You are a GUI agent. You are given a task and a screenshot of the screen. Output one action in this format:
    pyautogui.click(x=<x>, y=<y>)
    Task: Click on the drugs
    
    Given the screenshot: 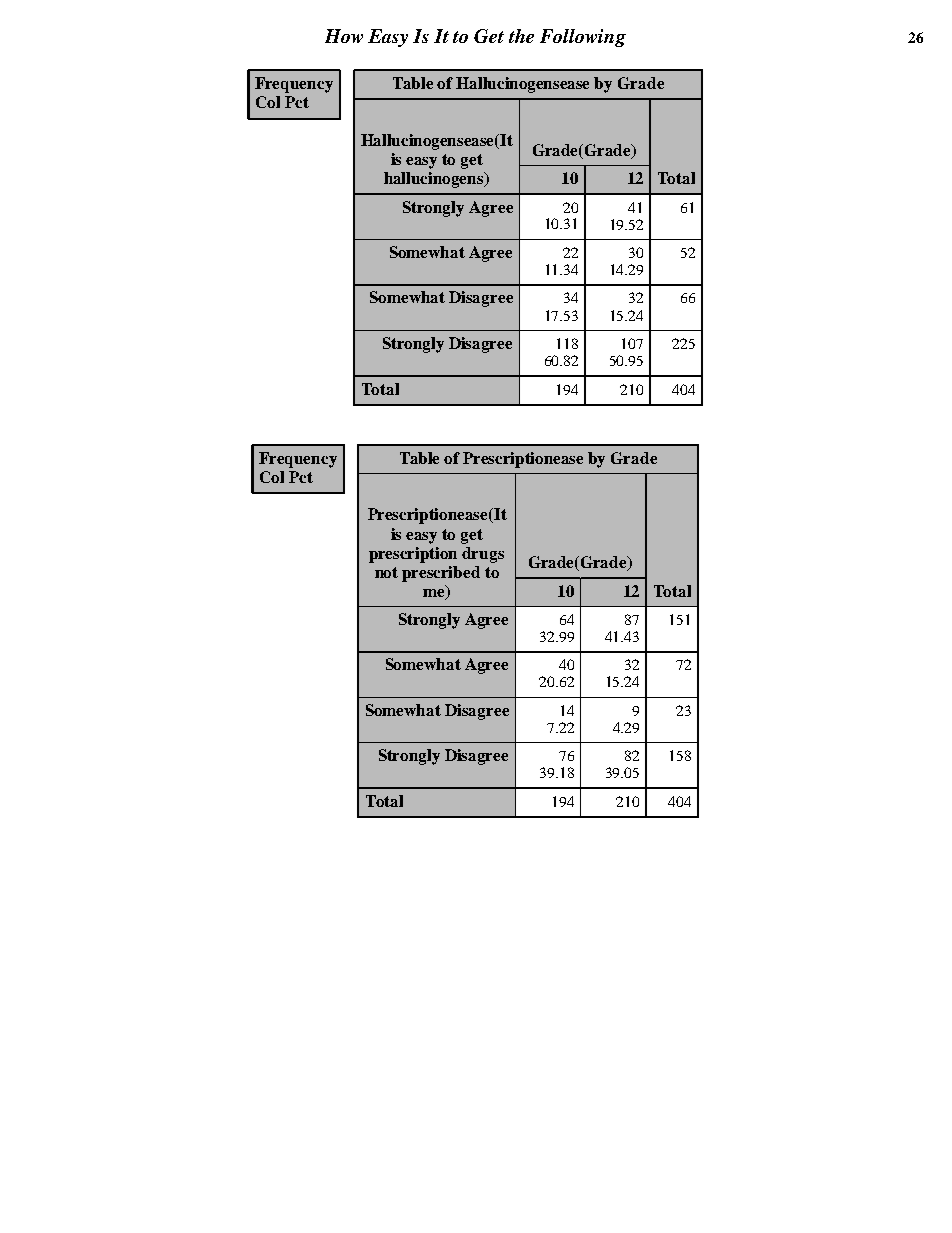 What is the action you would take?
    pyautogui.click(x=483, y=555)
